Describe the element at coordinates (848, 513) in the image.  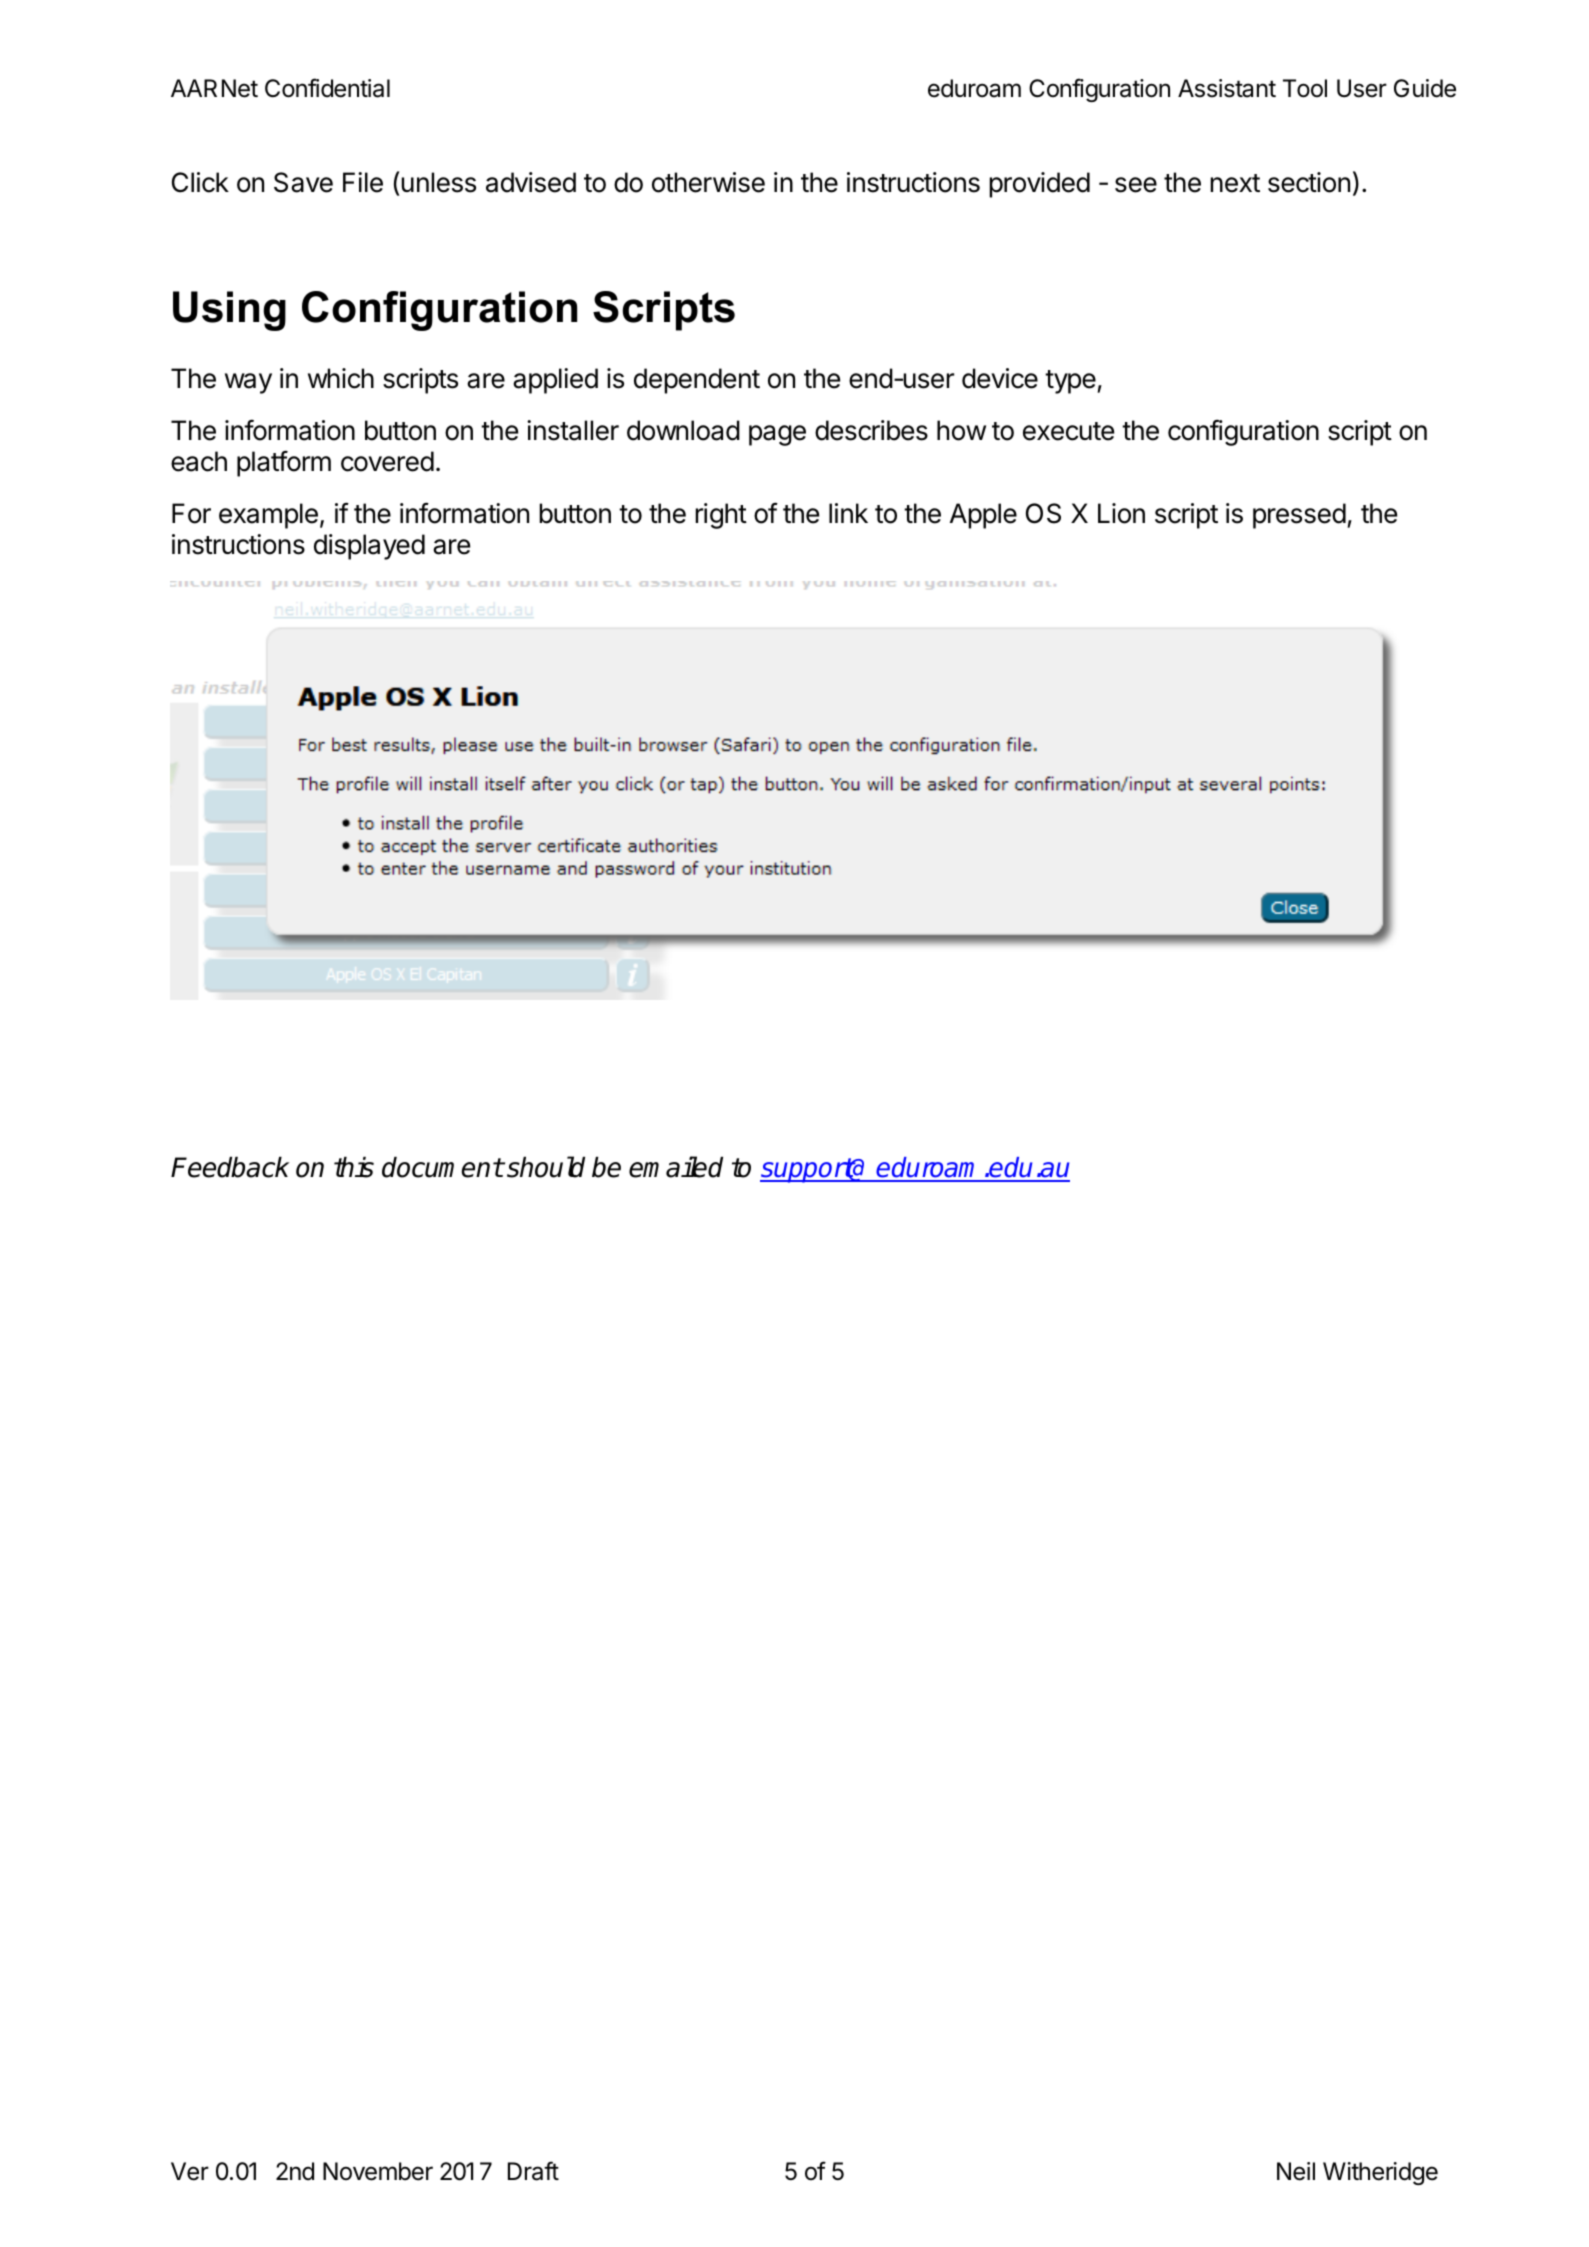
I see `link` at that location.
